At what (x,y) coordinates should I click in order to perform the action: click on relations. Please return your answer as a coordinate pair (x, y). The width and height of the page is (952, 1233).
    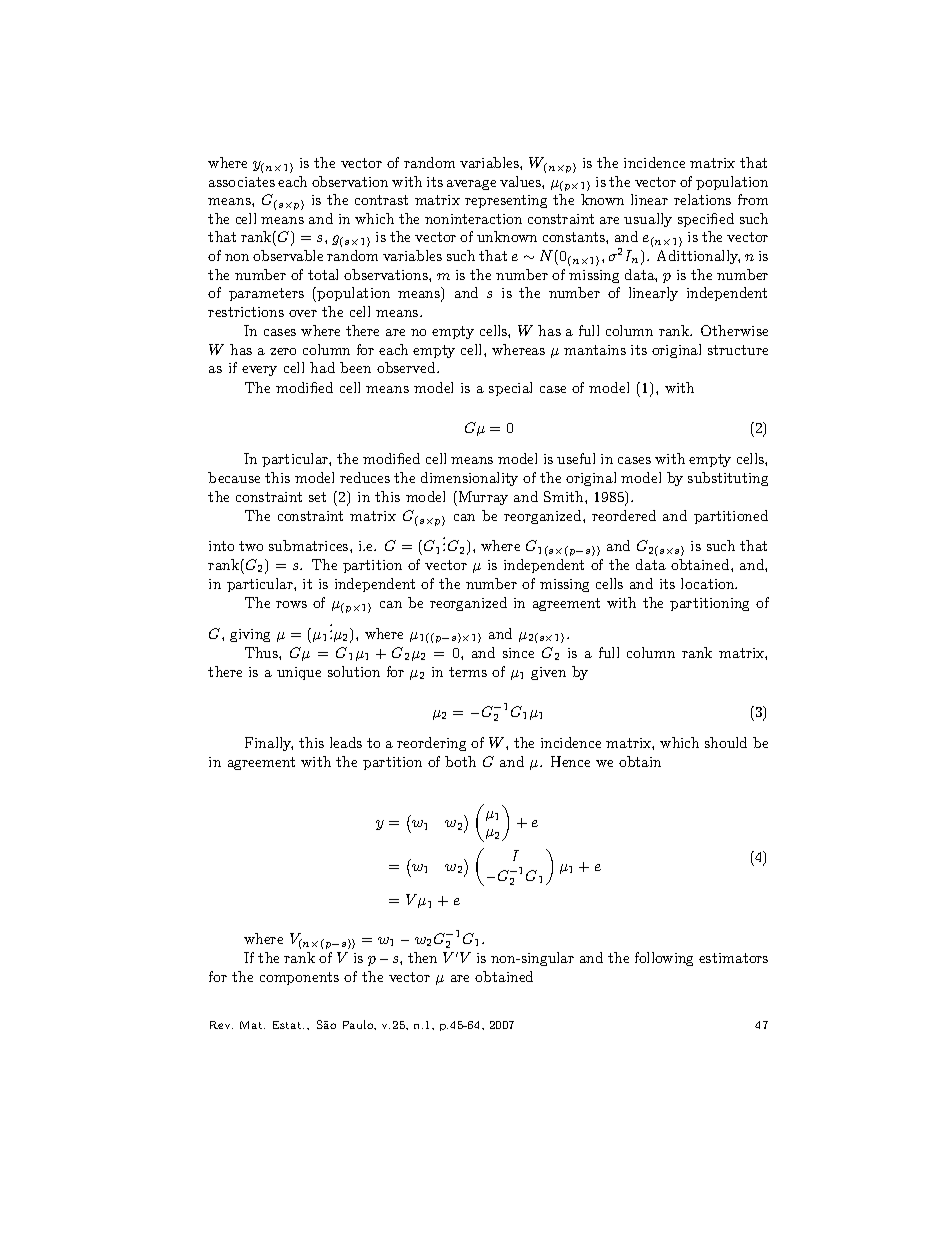
    Looking at the image, I should click on (702, 199).
